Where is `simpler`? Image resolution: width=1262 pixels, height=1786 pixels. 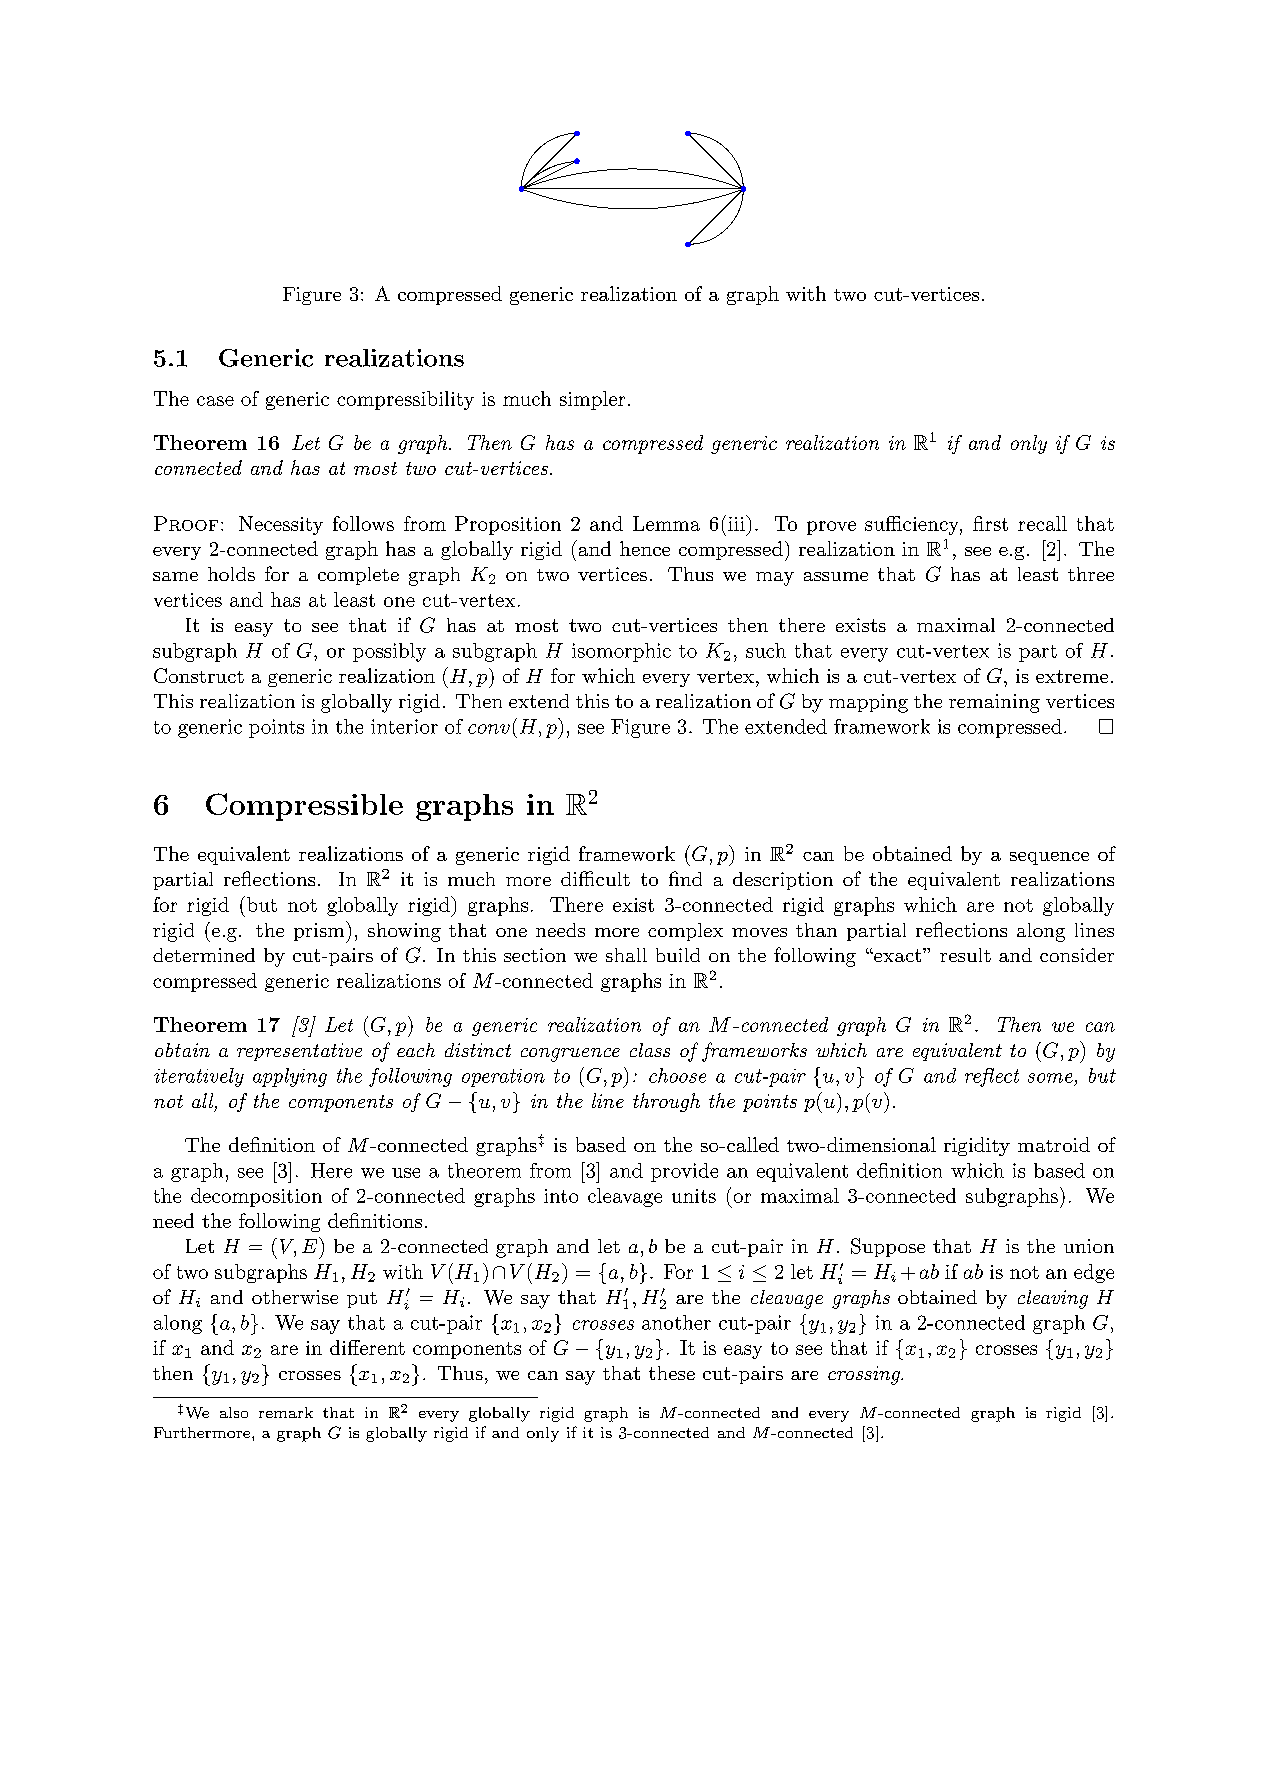
simpler is located at coordinates (592, 400).
